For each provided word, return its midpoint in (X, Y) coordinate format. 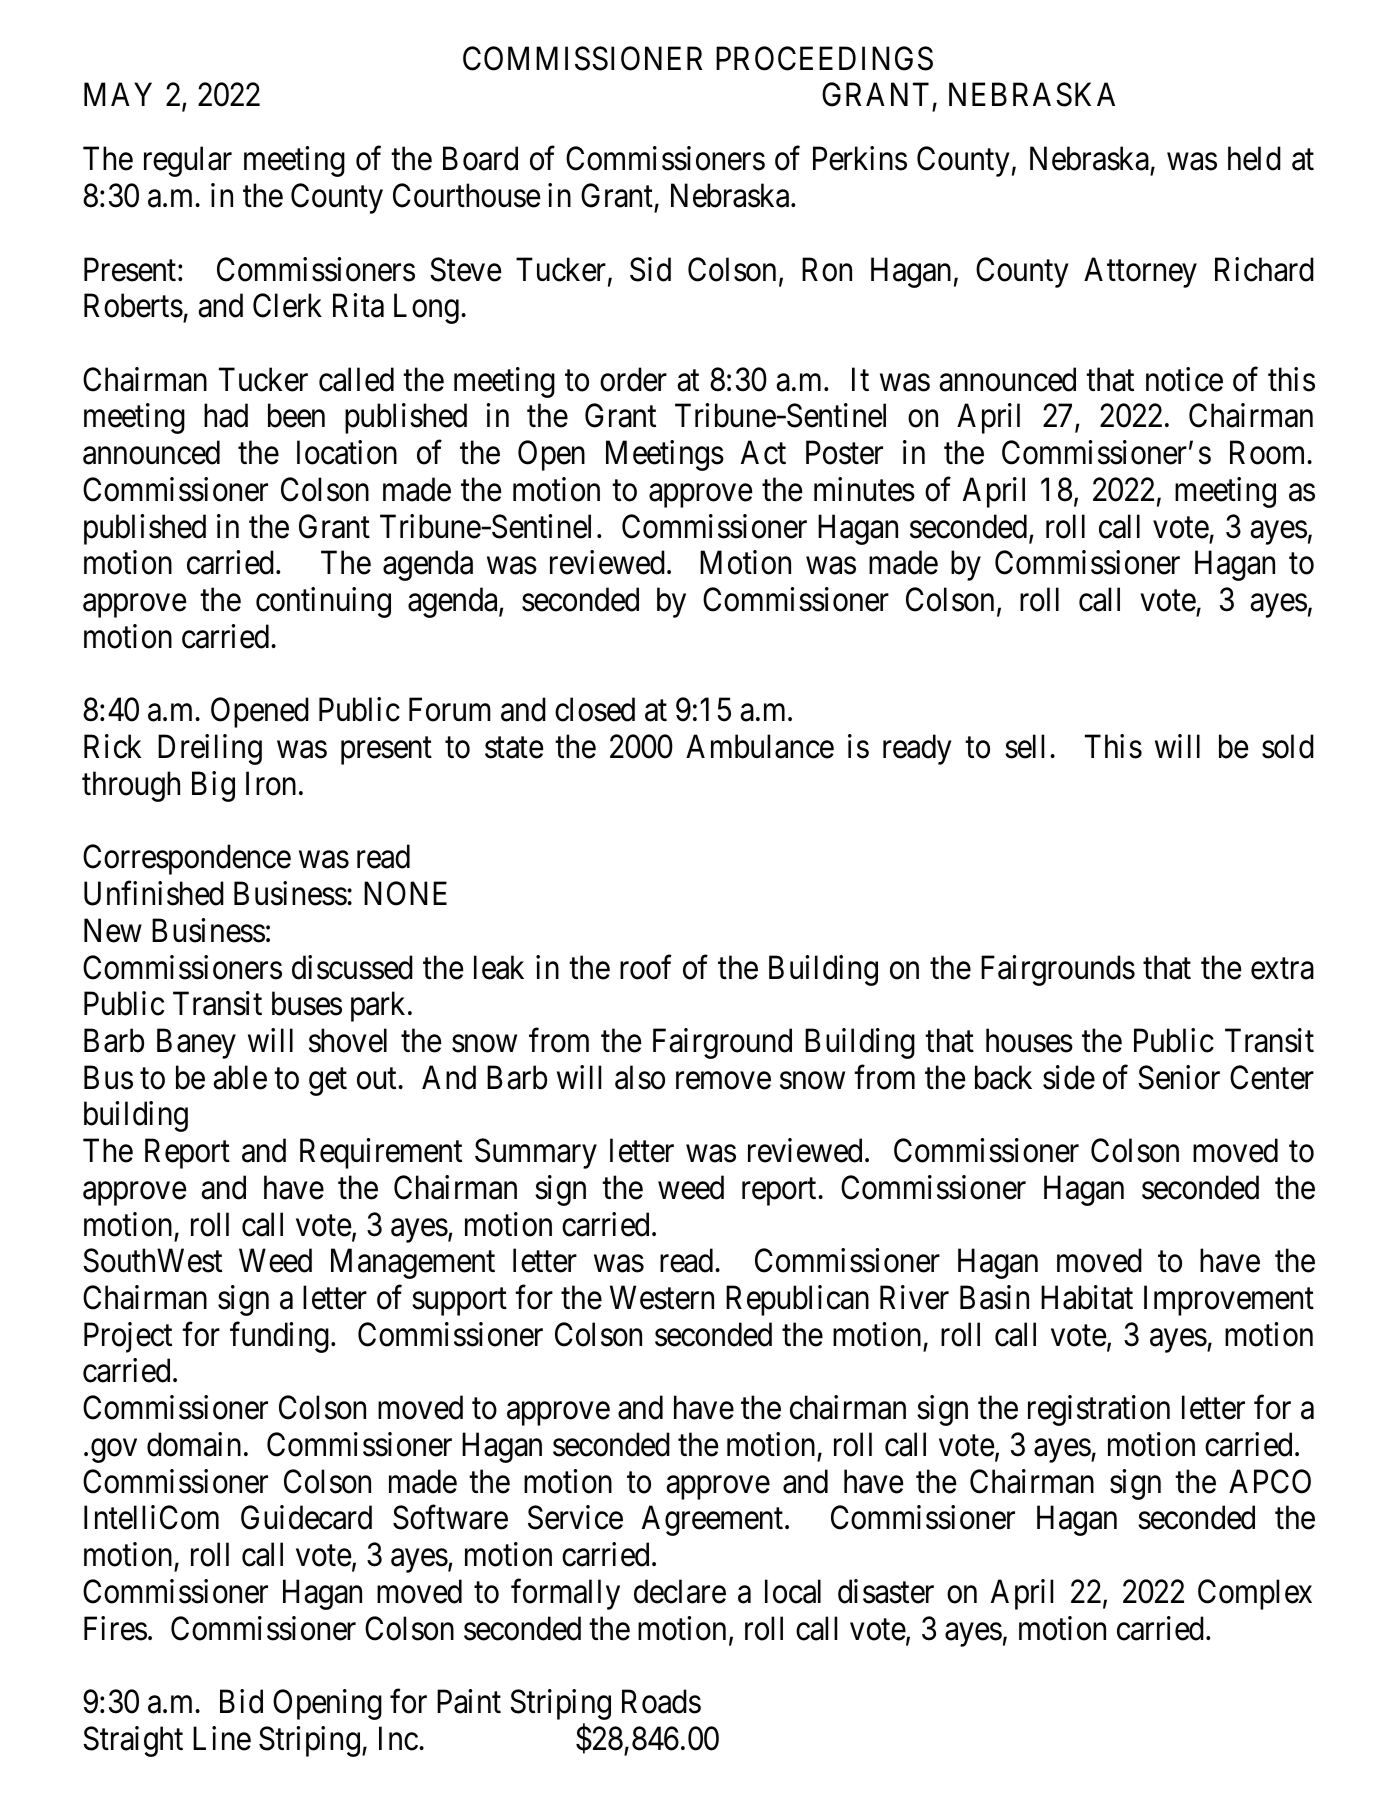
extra (1282, 969)
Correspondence (187, 859)
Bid (241, 1701)
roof (646, 967)
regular (188, 161)
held (1254, 158)
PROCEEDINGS (824, 58)
